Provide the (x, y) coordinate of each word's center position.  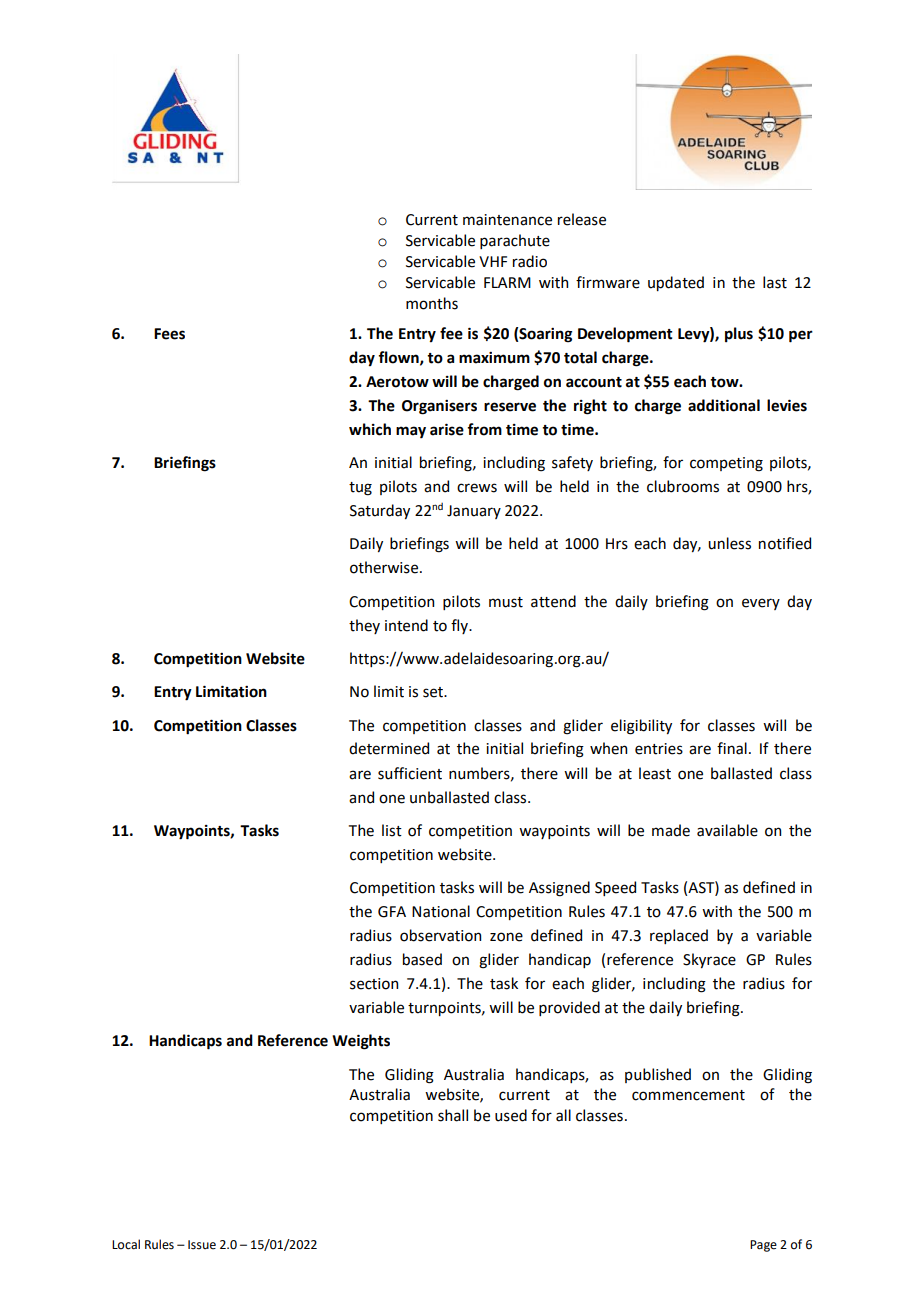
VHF (493, 261)
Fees (169, 334)
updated (676, 283)
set (434, 692)
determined (389, 748)
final (732, 748)
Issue (202, 1245)
